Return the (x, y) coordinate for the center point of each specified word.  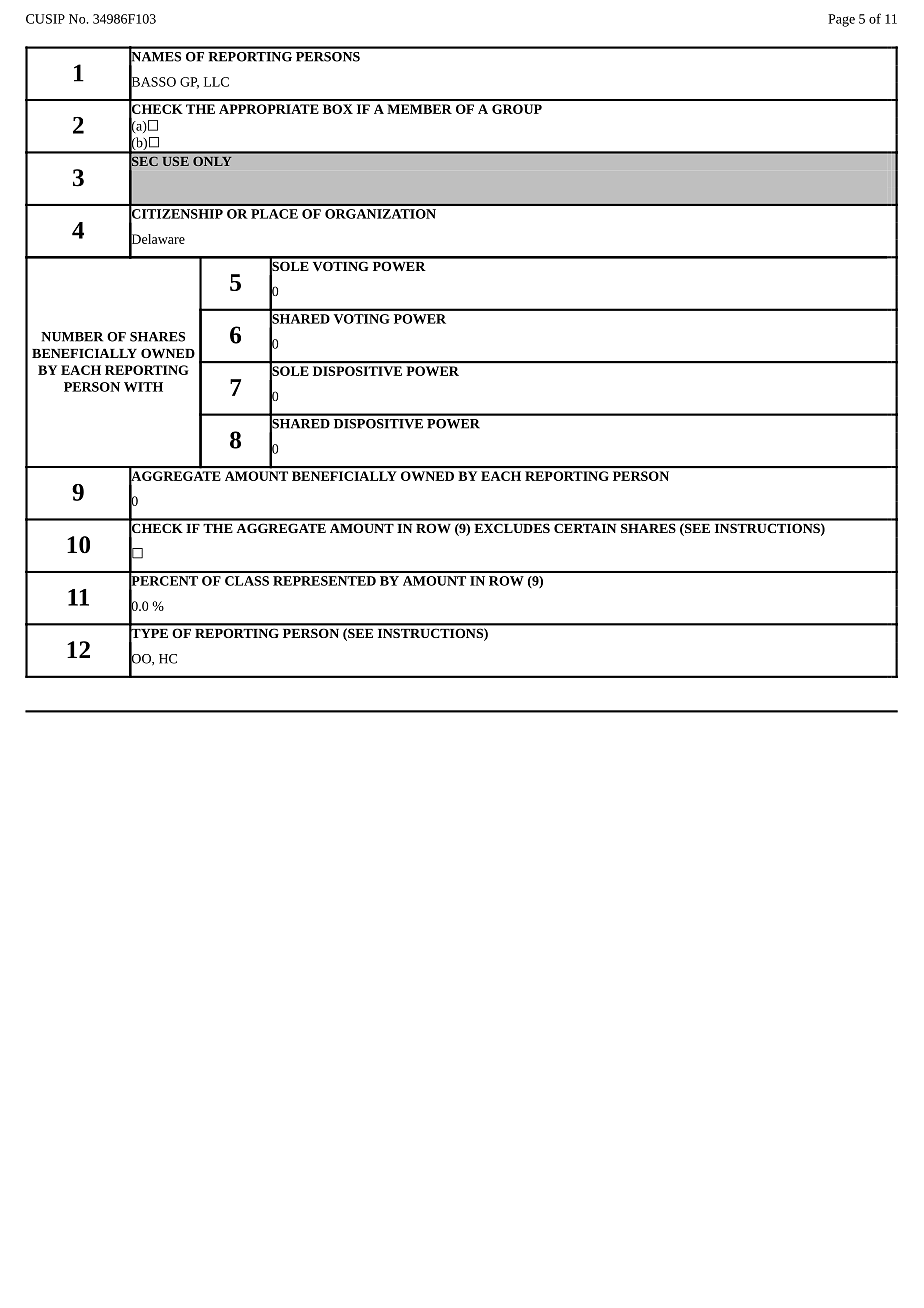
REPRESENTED (324, 581)
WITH (143, 387)
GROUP (517, 109)
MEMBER (419, 109)
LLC (216, 82)
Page (841, 20)
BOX (338, 109)
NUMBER (72, 337)
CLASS (247, 581)
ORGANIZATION (380, 214)
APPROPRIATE (269, 109)
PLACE (274, 214)
